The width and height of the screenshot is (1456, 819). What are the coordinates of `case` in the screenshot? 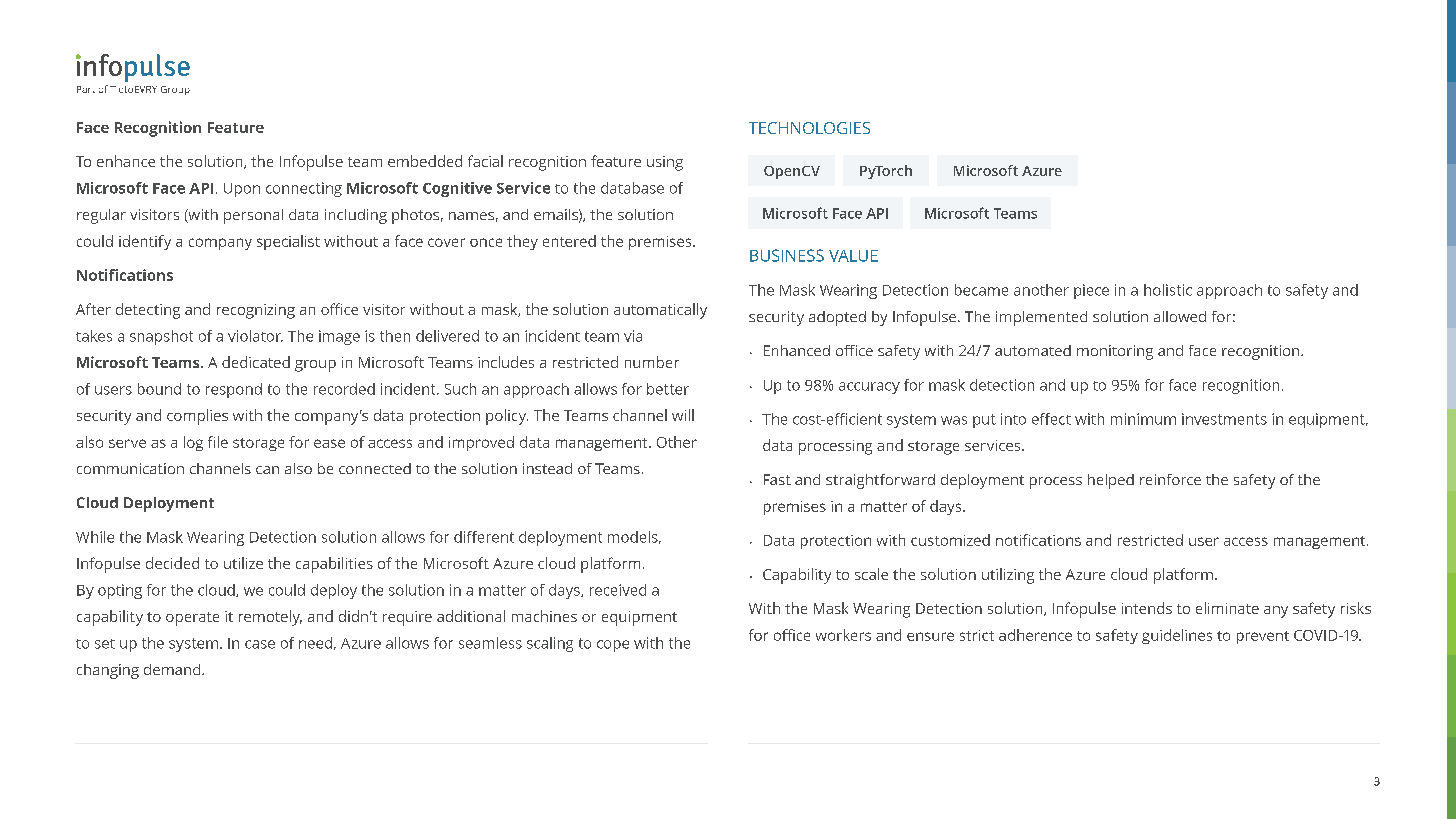 It's located at (260, 644).
